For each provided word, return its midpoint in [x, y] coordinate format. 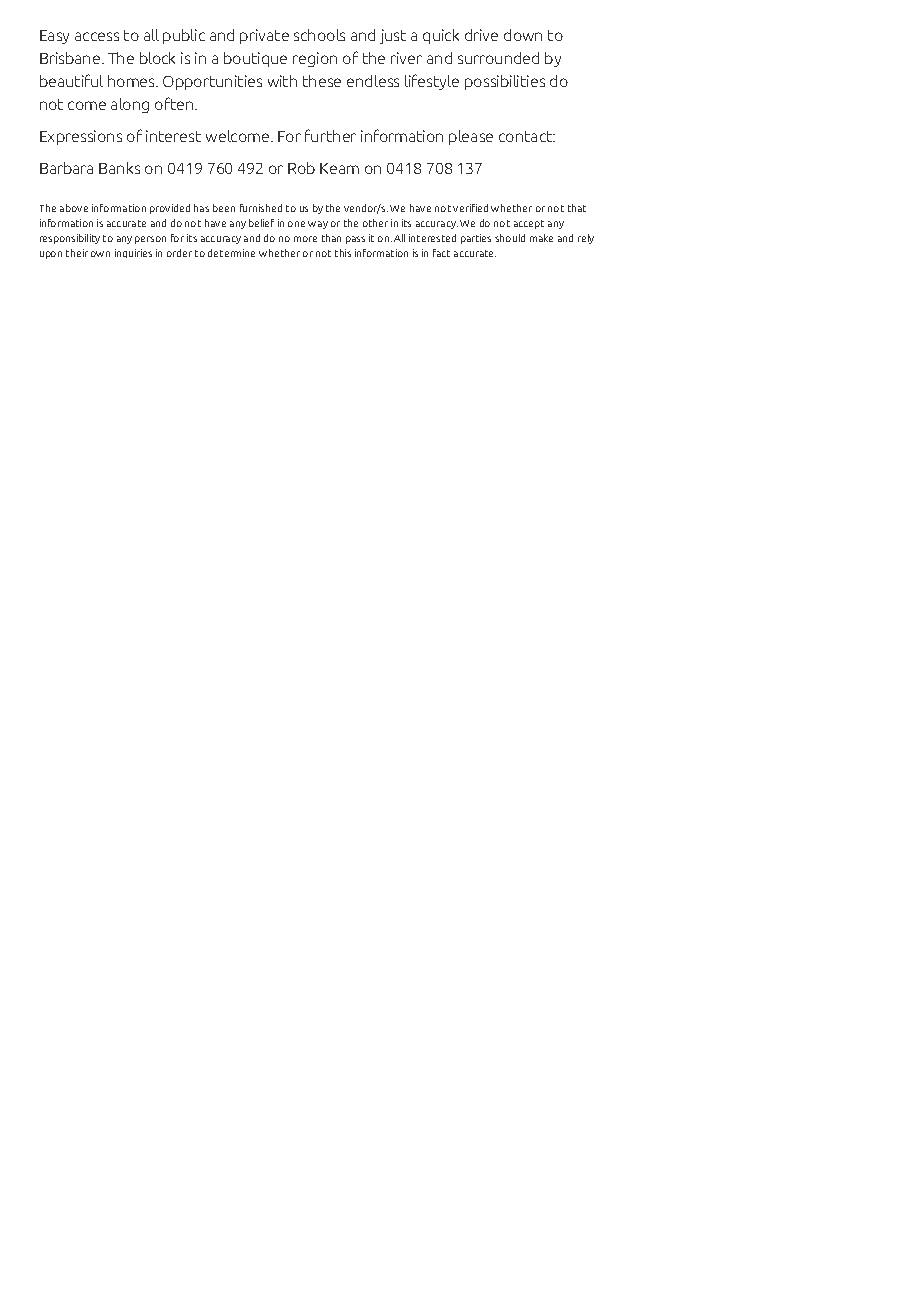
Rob [301, 168]
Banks [119, 168]
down [523, 35]
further [330, 135]
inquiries [133, 253]
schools [319, 35]
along [130, 105]
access [97, 36]
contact [527, 136]
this [343, 253]
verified [470, 208]
